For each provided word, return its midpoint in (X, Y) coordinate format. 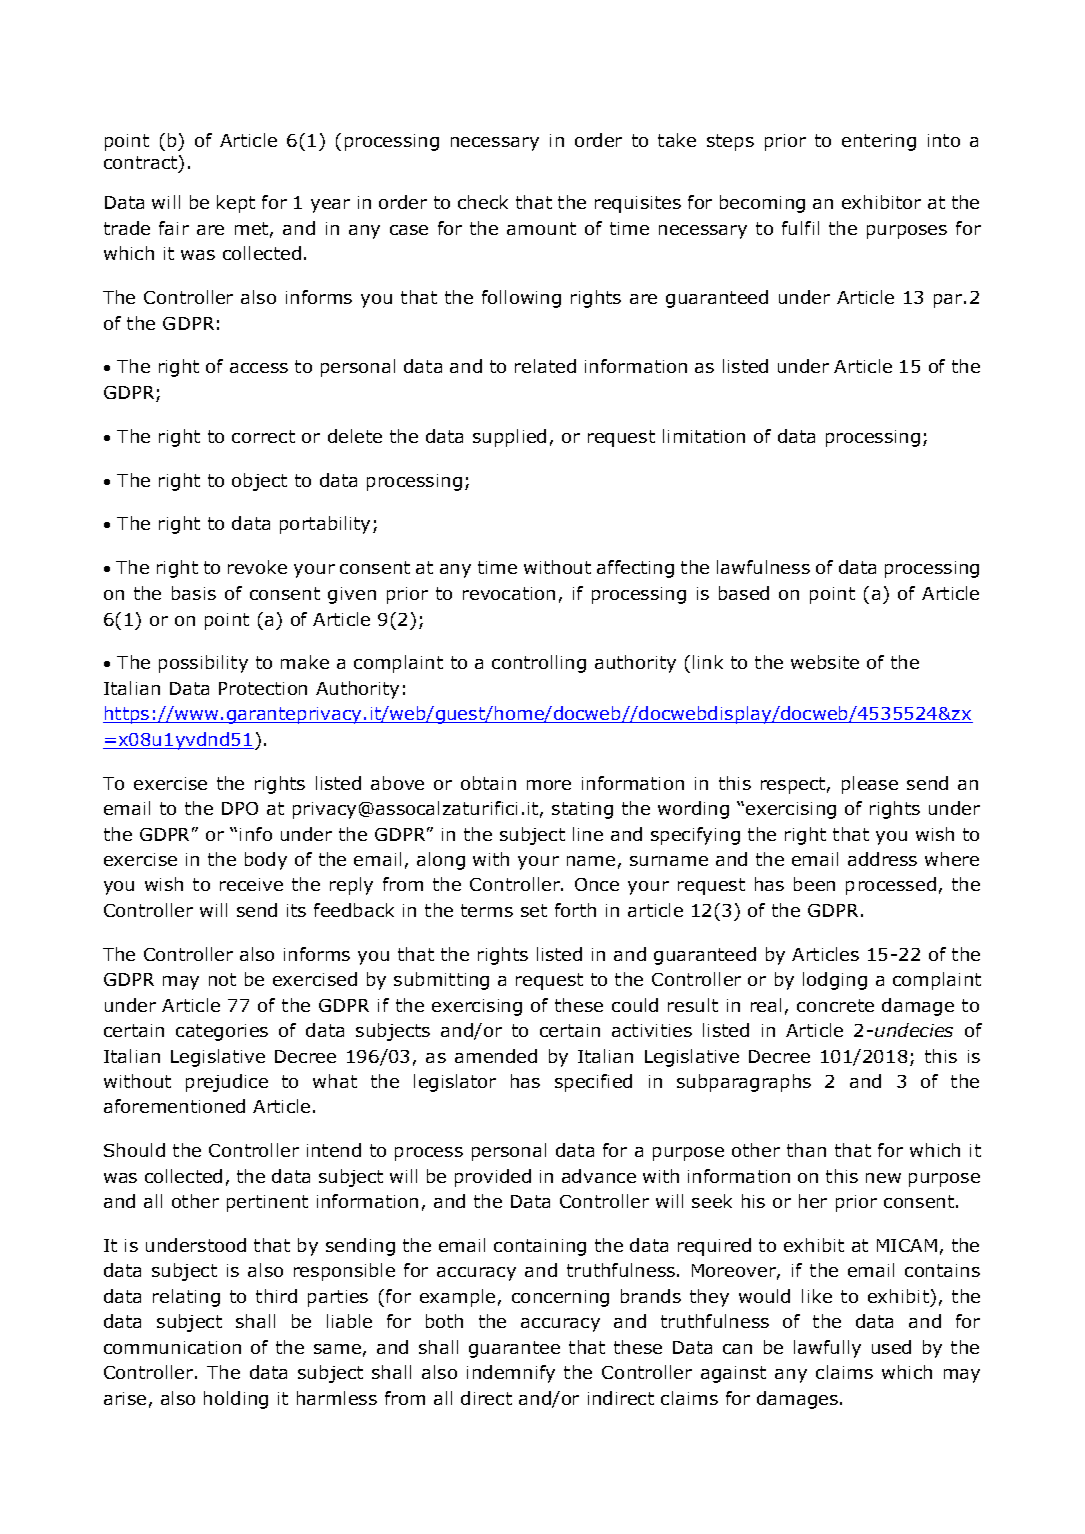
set (534, 910)
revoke (257, 567)
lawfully (827, 1349)
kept (236, 204)
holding (236, 1400)
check (483, 202)
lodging (835, 981)
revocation (509, 593)
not (222, 979)
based (744, 593)
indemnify (511, 1374)
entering (879, 142)
